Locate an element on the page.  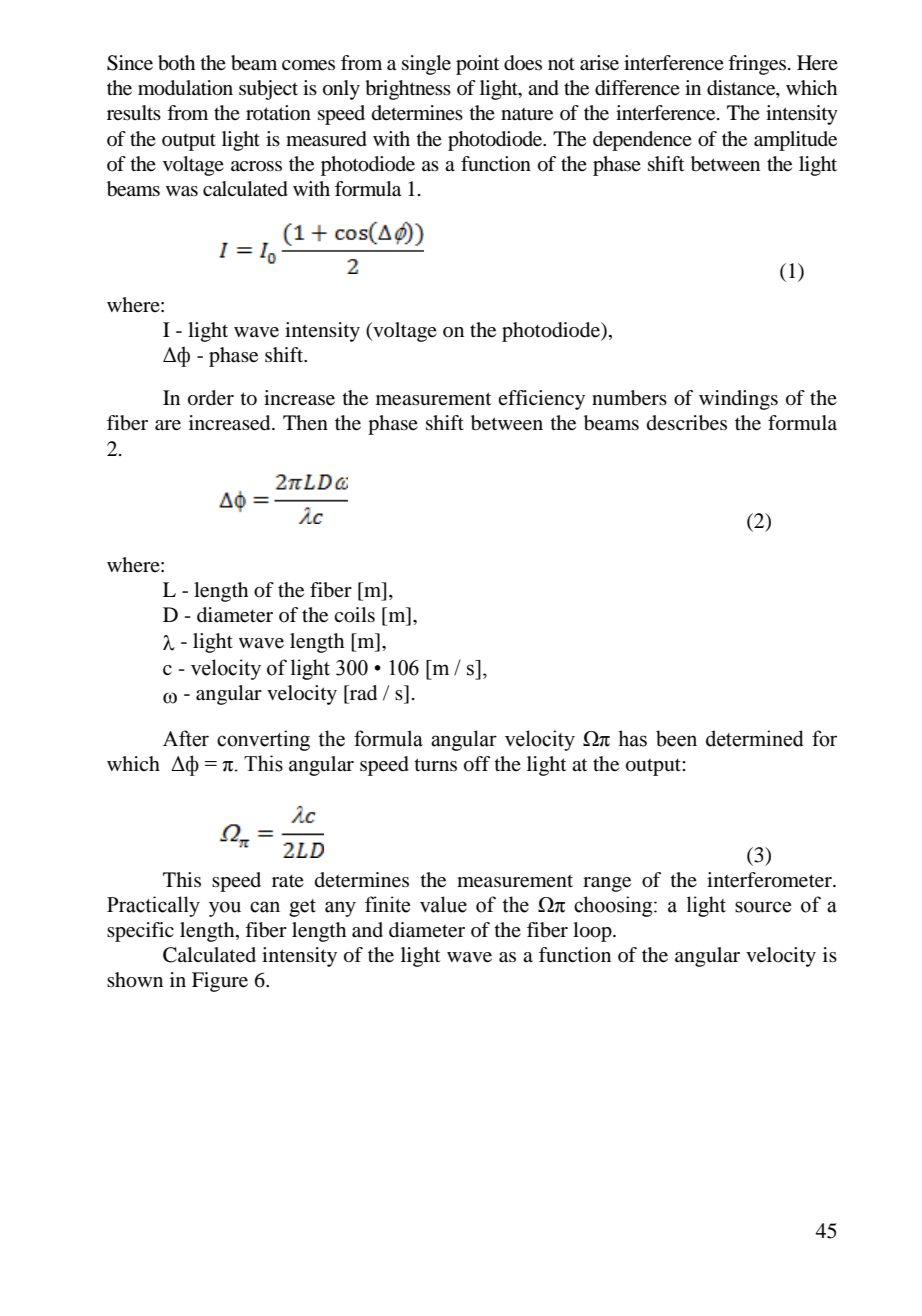
describes is located at coordinates (687, 423).
